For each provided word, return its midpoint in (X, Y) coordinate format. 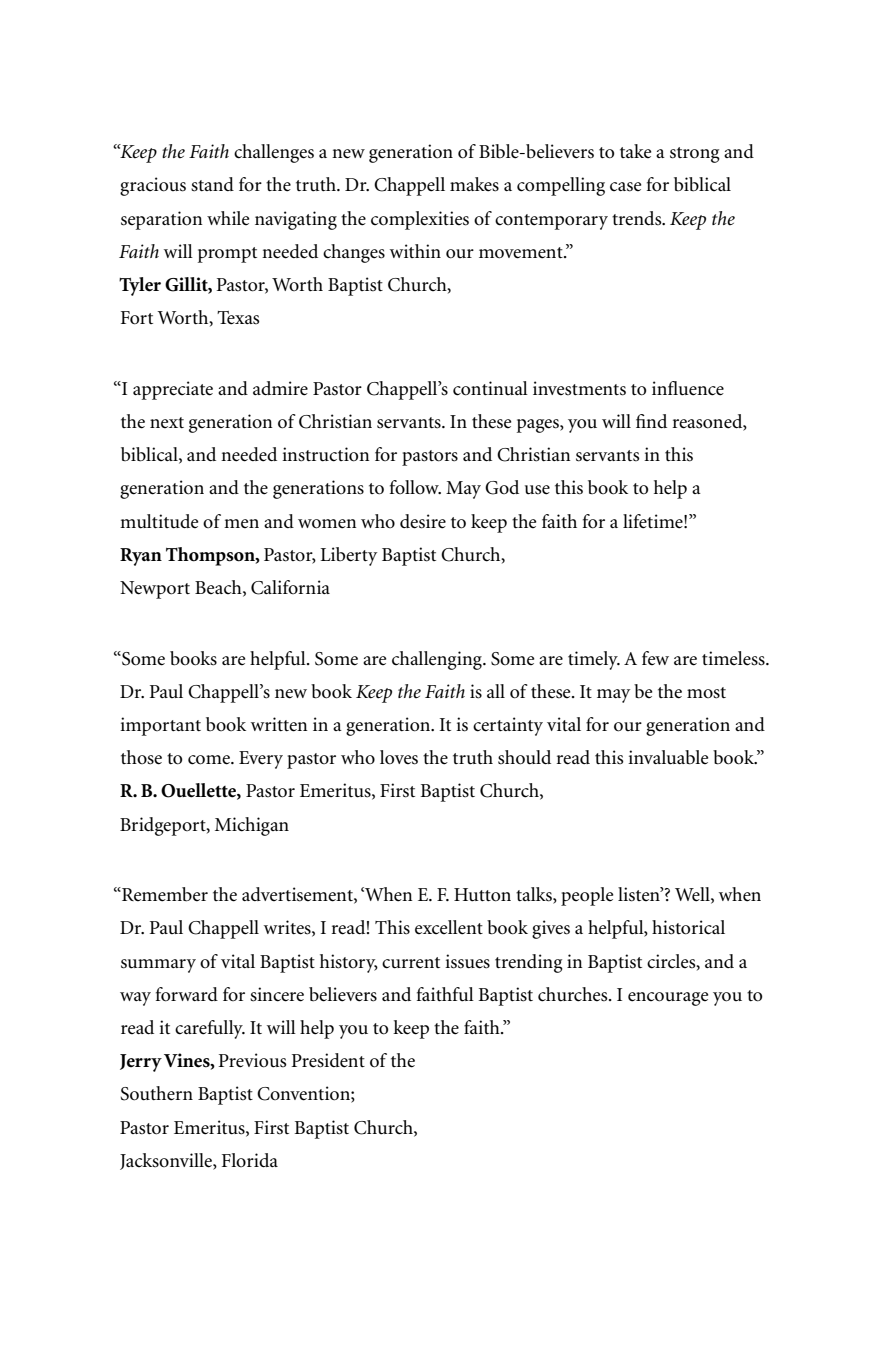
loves (399, 757)
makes (474, 184)
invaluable (668, 757)
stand (212, 184)
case (625, 187)
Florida (250, 1160)
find (651, 421)
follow (415, 487)
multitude (159, 521)
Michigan (252, 826)
